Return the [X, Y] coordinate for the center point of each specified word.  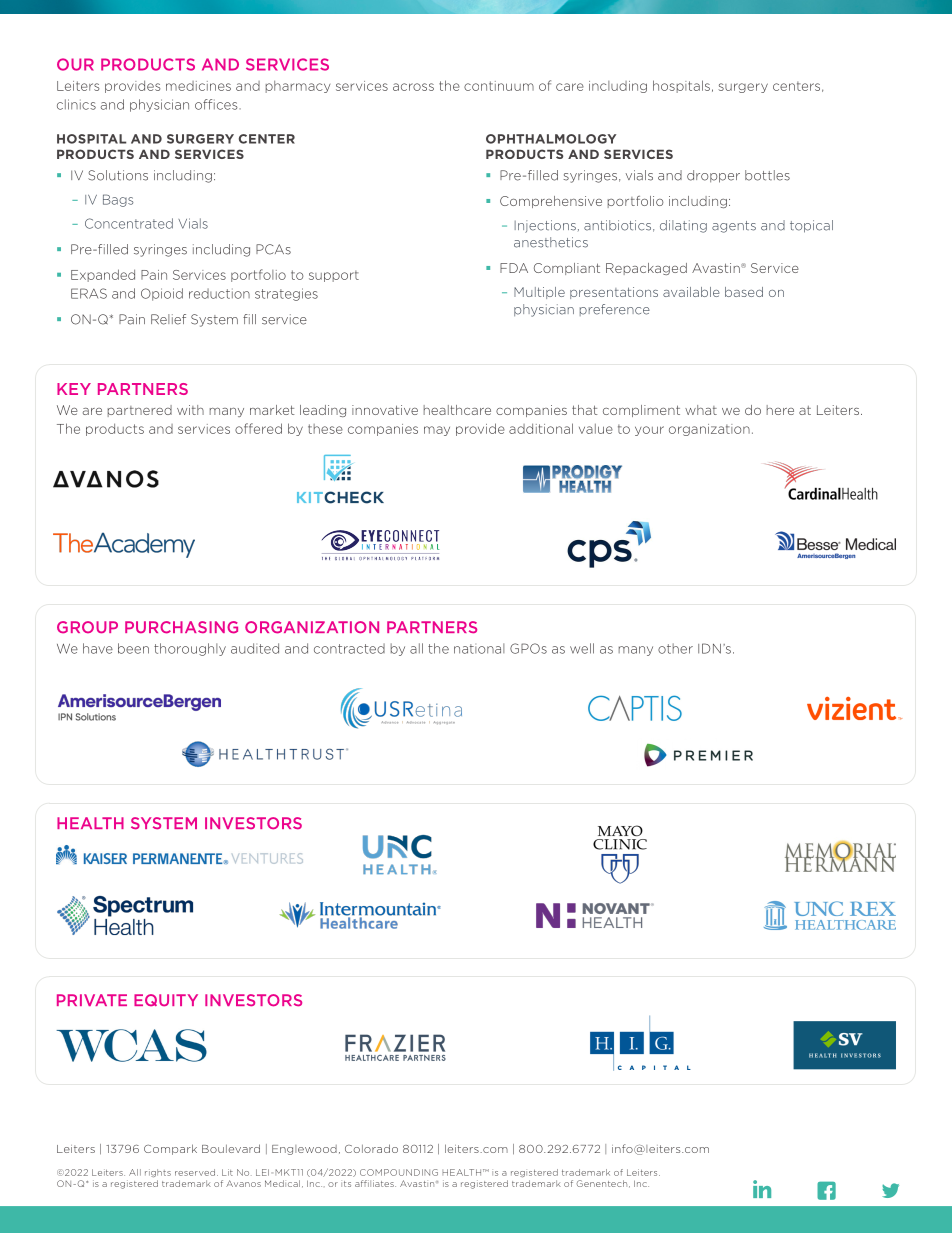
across [413, 87]
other [675, 648]
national [479, 648]
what [701, 410]
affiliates [375, 1183]
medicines [198, 86]
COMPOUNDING [399, 1172]
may [437, 431]
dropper [713, 176]
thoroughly [190, 649]
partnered [140, 411]
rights [158, 1173]
